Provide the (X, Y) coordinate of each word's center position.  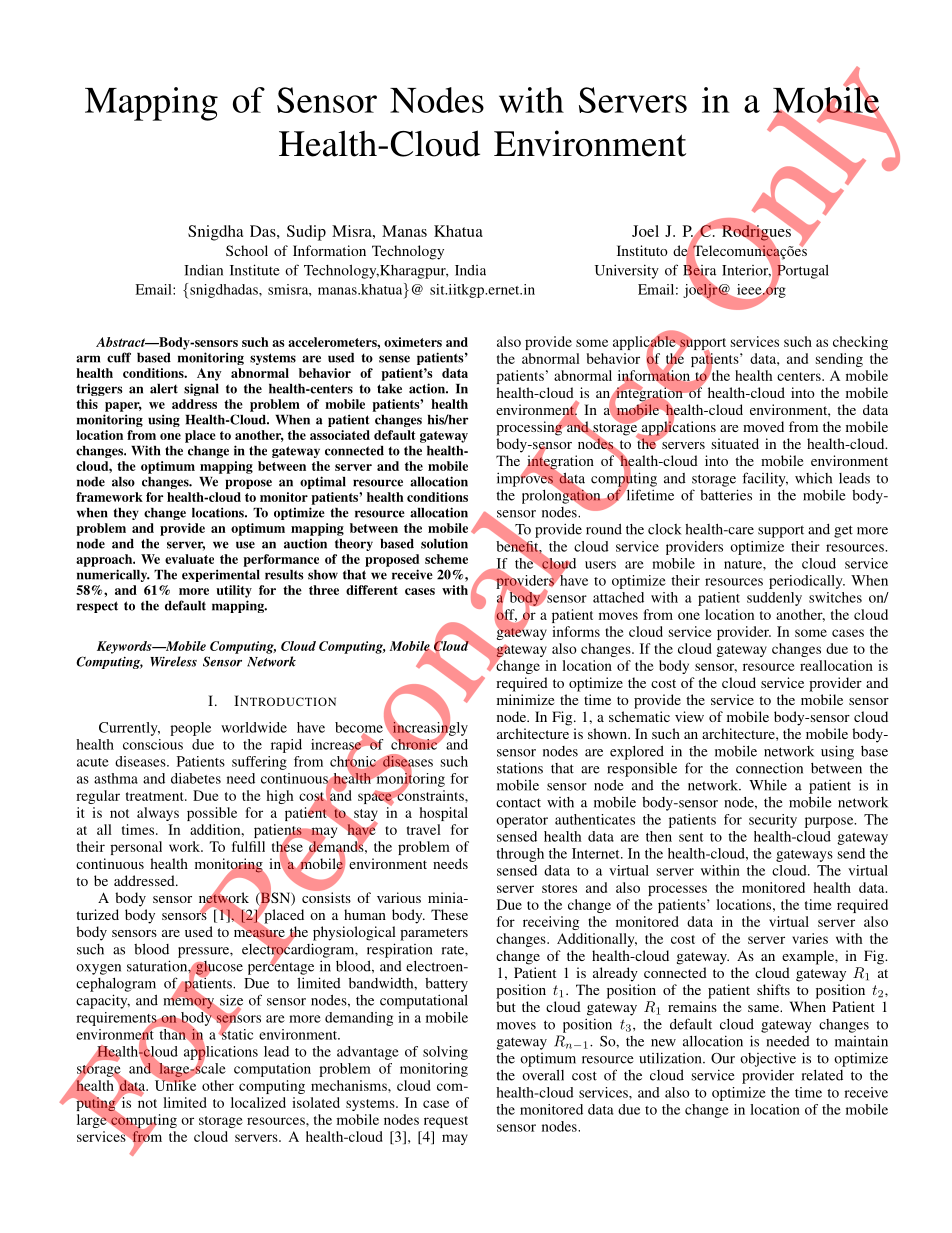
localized (258, 1102)
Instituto (642, 250)
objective (768, 1060)
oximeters (413, 342)
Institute (255, 270)
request (446, 1122)
